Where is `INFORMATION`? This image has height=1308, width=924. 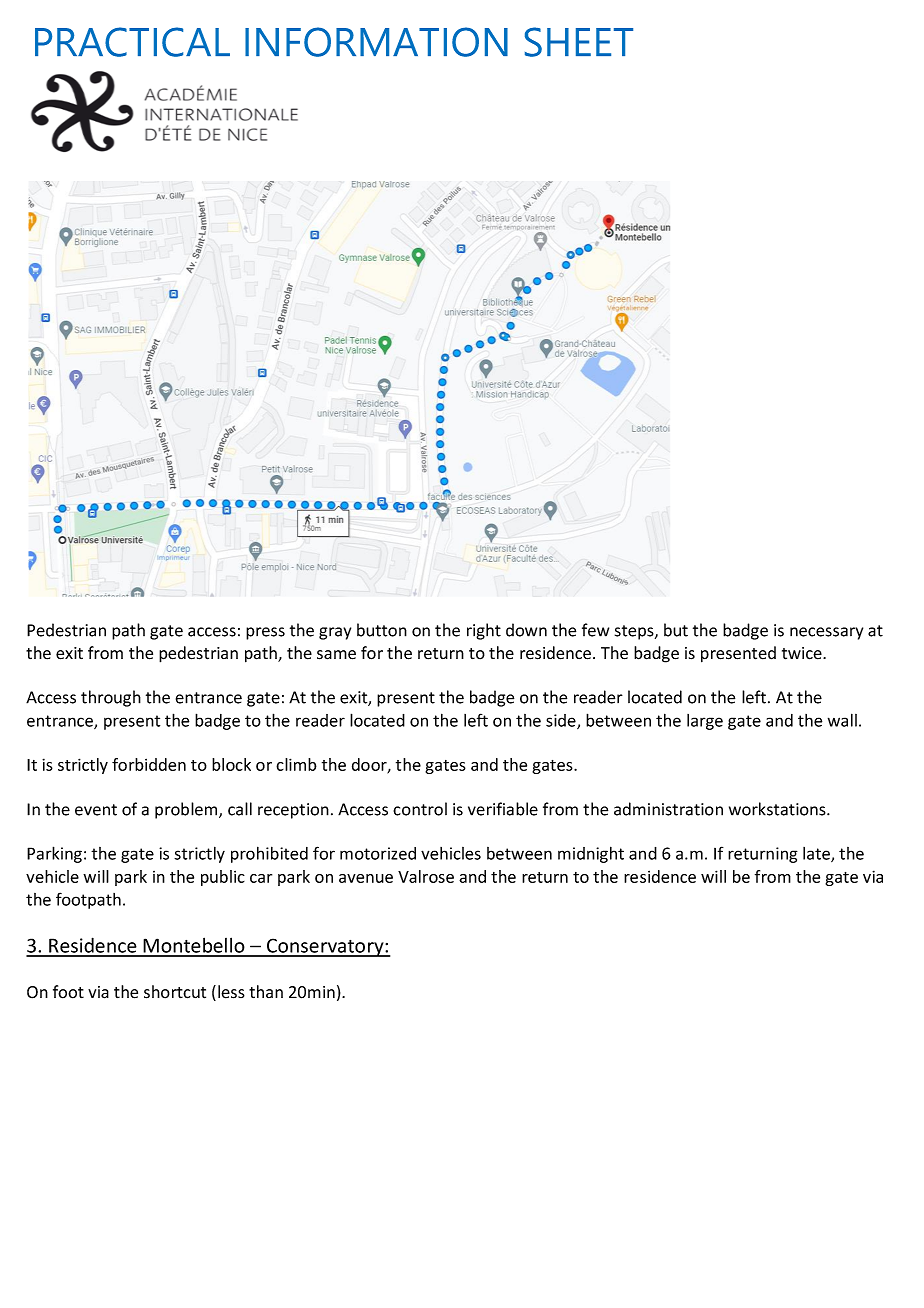 INFORMATION is located at coordinates (376, 42).
